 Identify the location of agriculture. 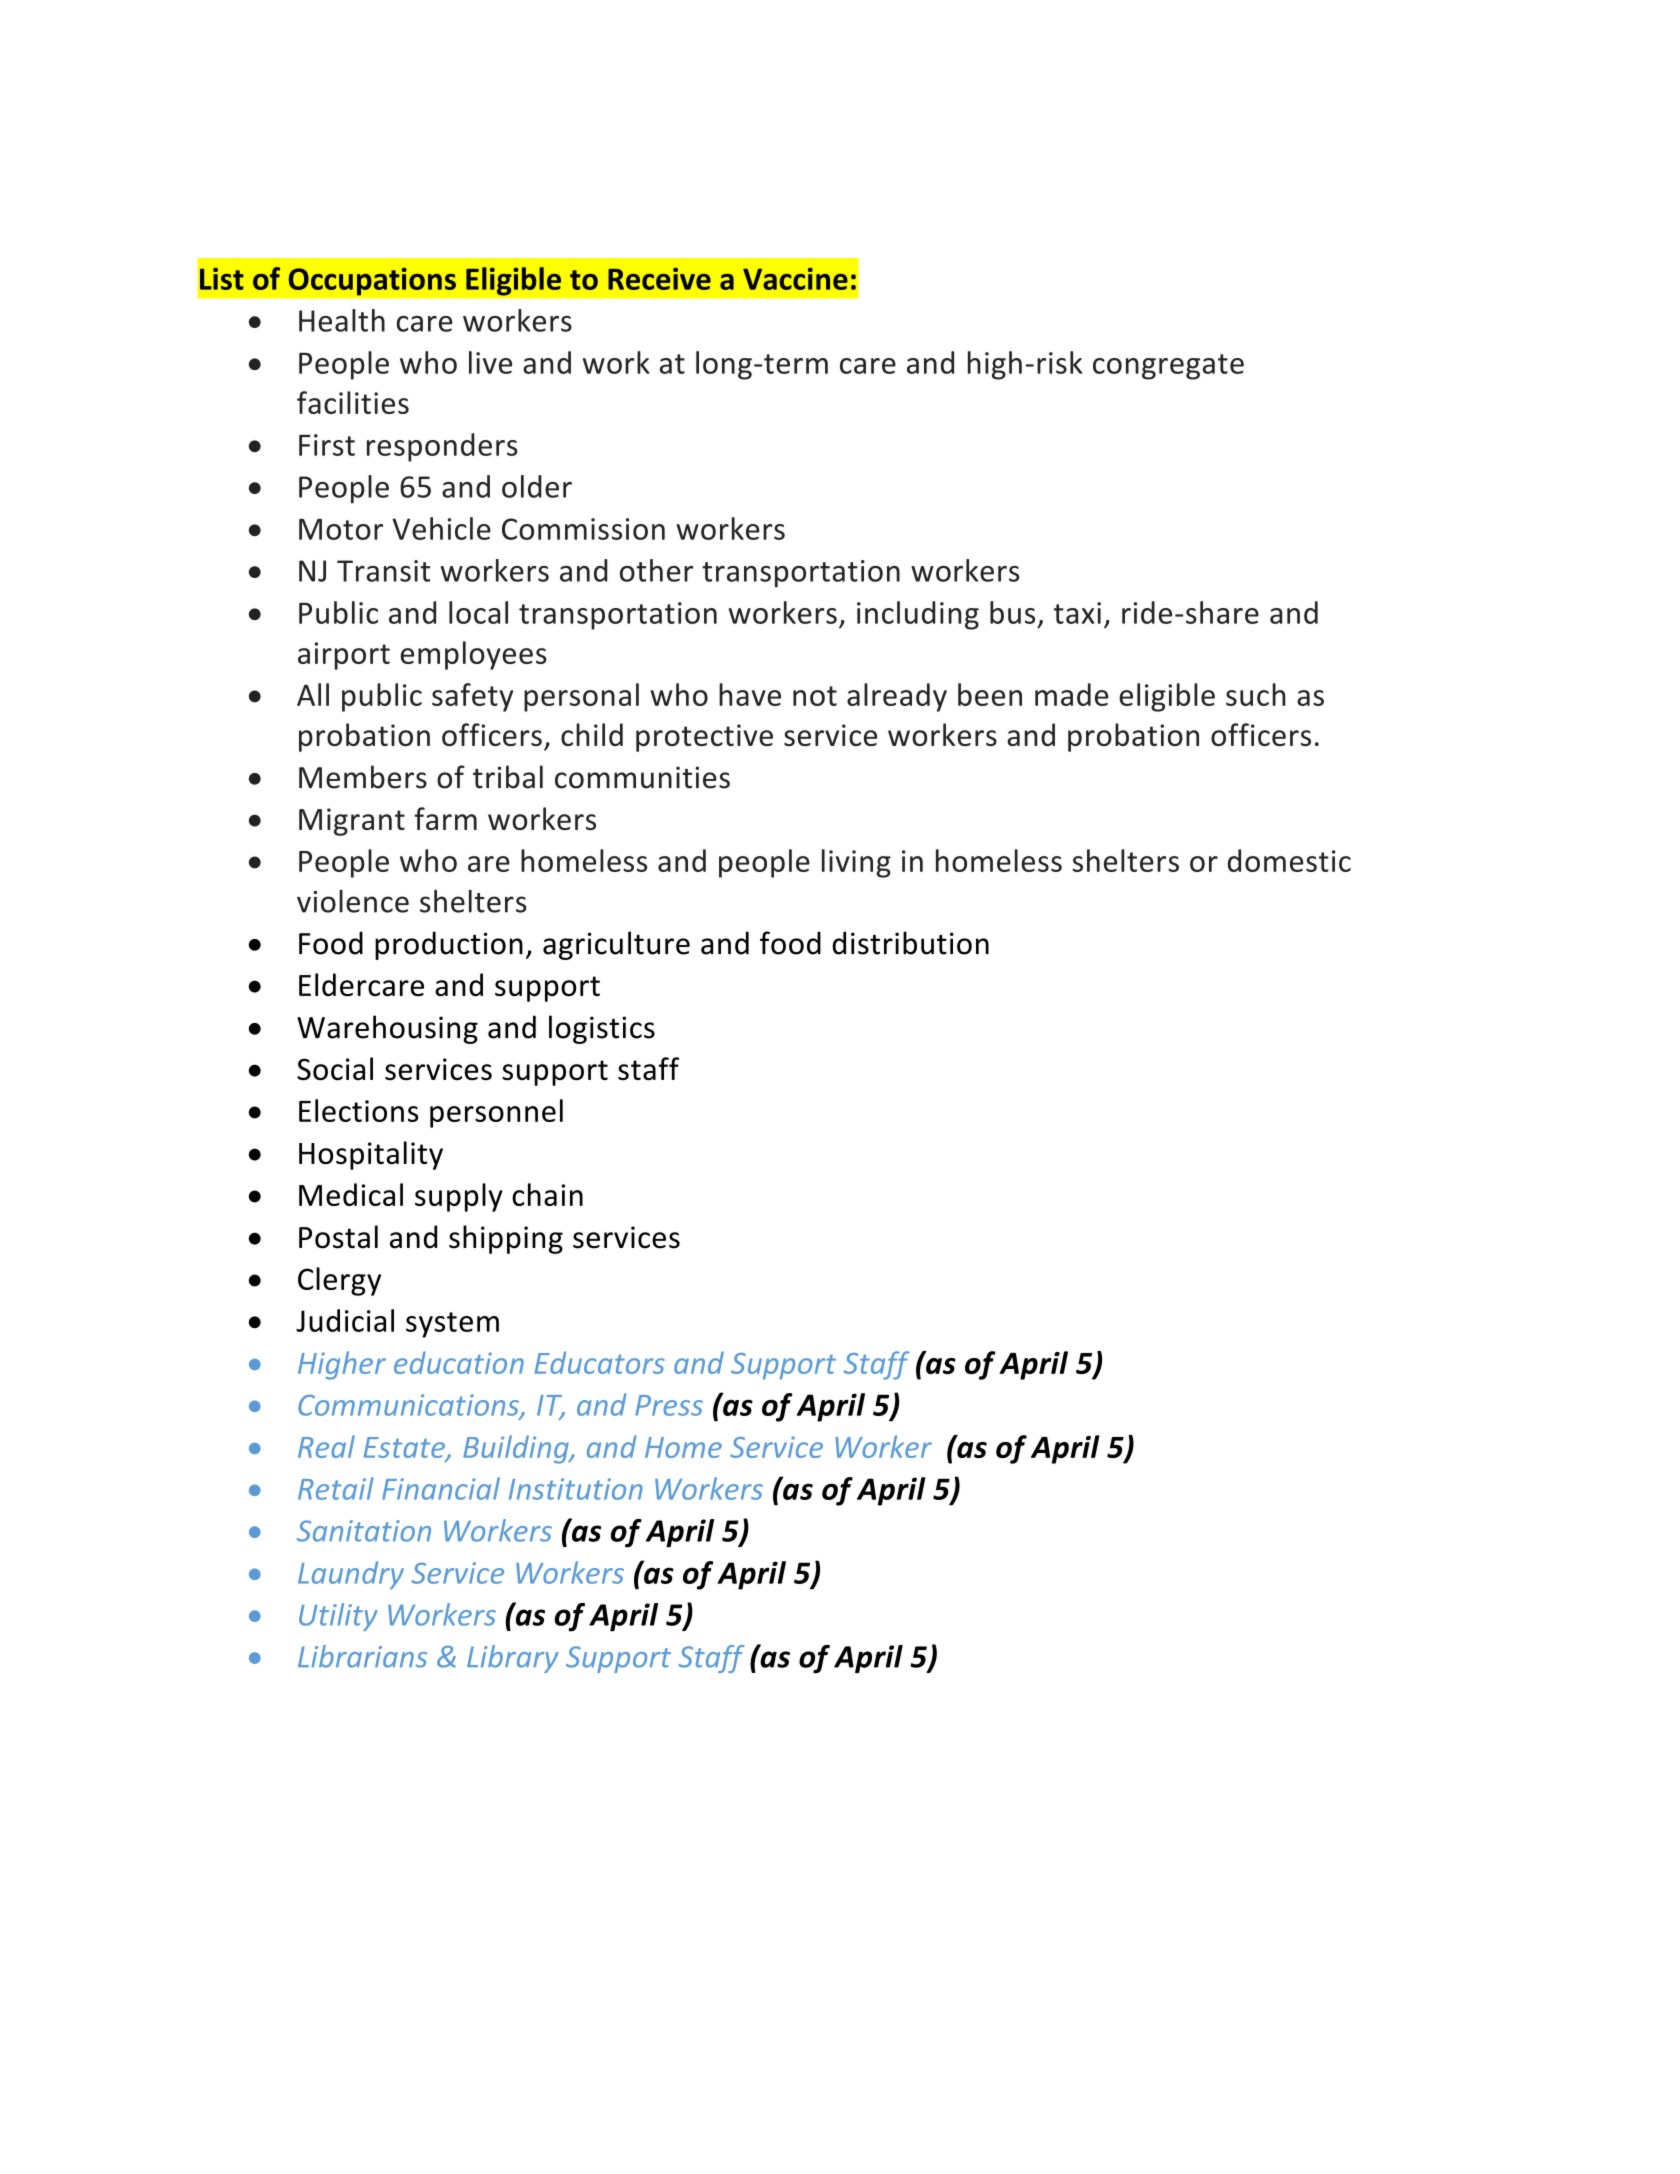
(616, 945).
